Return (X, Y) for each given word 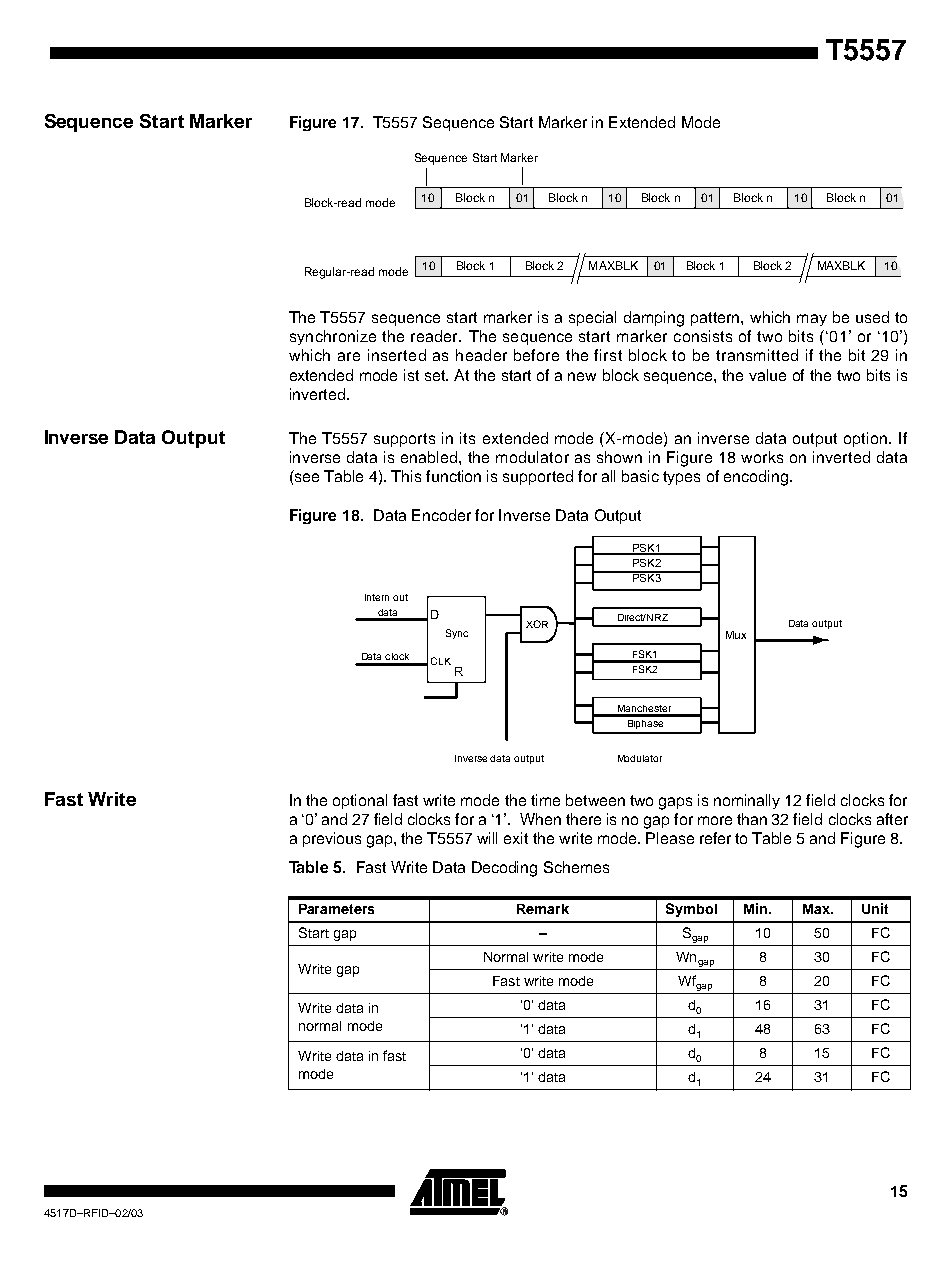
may (812, 320)
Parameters (336, 909)
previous (332, 839)
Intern (377, 597)
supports (404, 440)
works (762, 457)
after (892, 819)
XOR (537, 624)
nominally (747, 801)
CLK (441, 661)
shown (619, 457)
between (595, 800)
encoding (757, 478)
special (592, 318)
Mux (736, 635)
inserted (397, 355)
